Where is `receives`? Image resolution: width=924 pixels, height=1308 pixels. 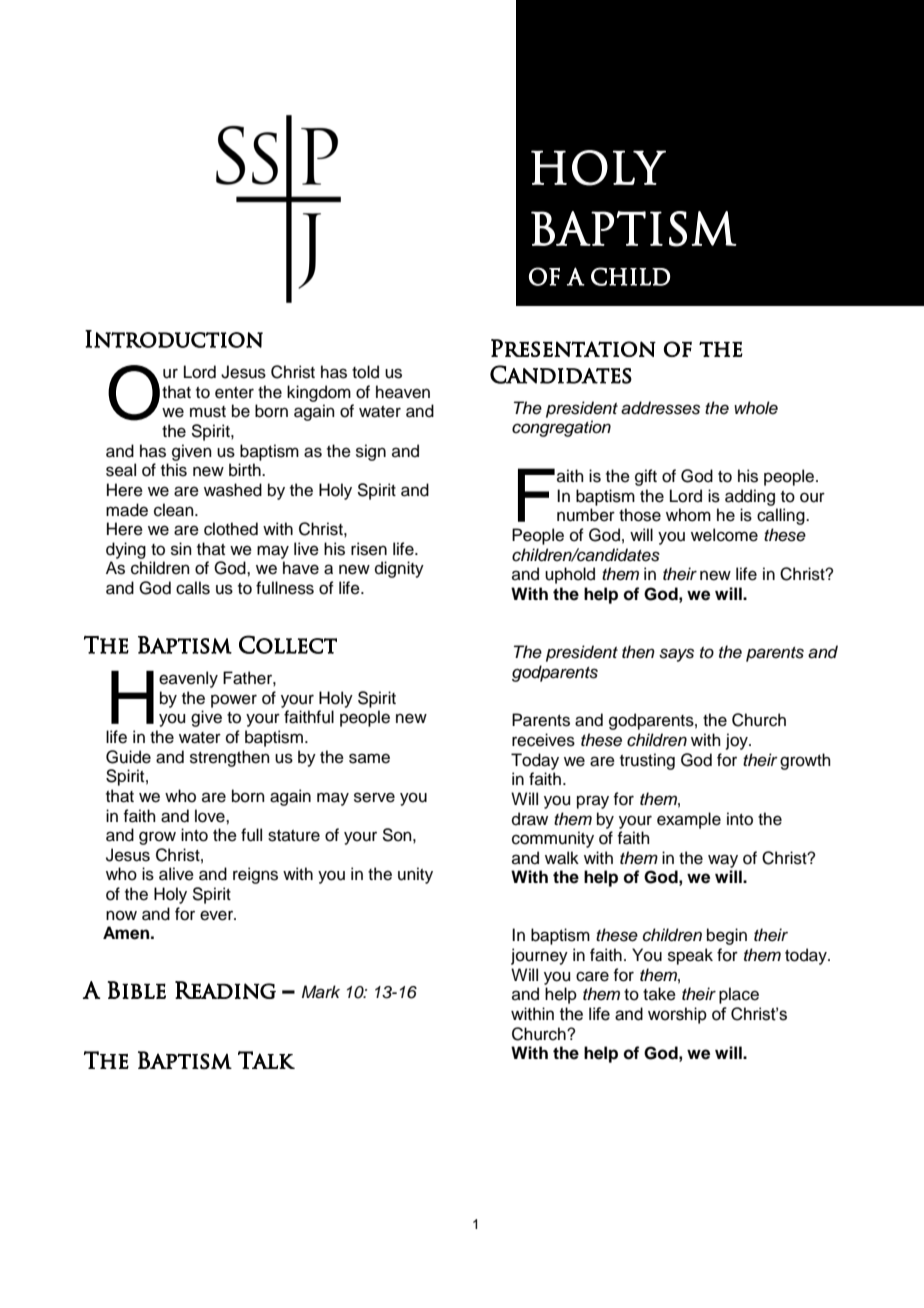
receives is located at coordinates (543, 740).
